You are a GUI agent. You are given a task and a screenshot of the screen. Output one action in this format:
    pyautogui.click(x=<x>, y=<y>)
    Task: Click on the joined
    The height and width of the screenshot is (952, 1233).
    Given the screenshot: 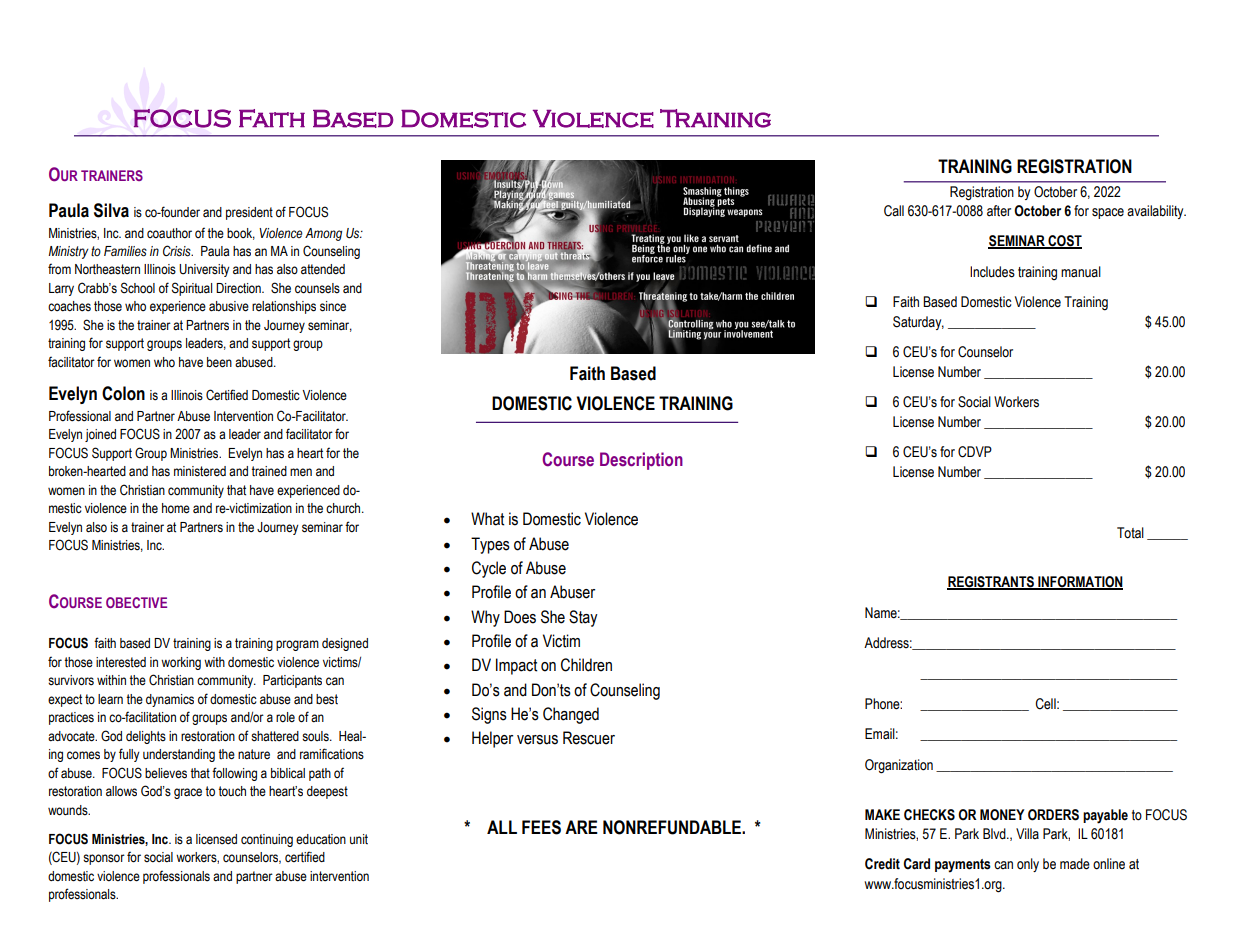 What is the action you would take?
    pyautogui.click(x=100, y=435)
